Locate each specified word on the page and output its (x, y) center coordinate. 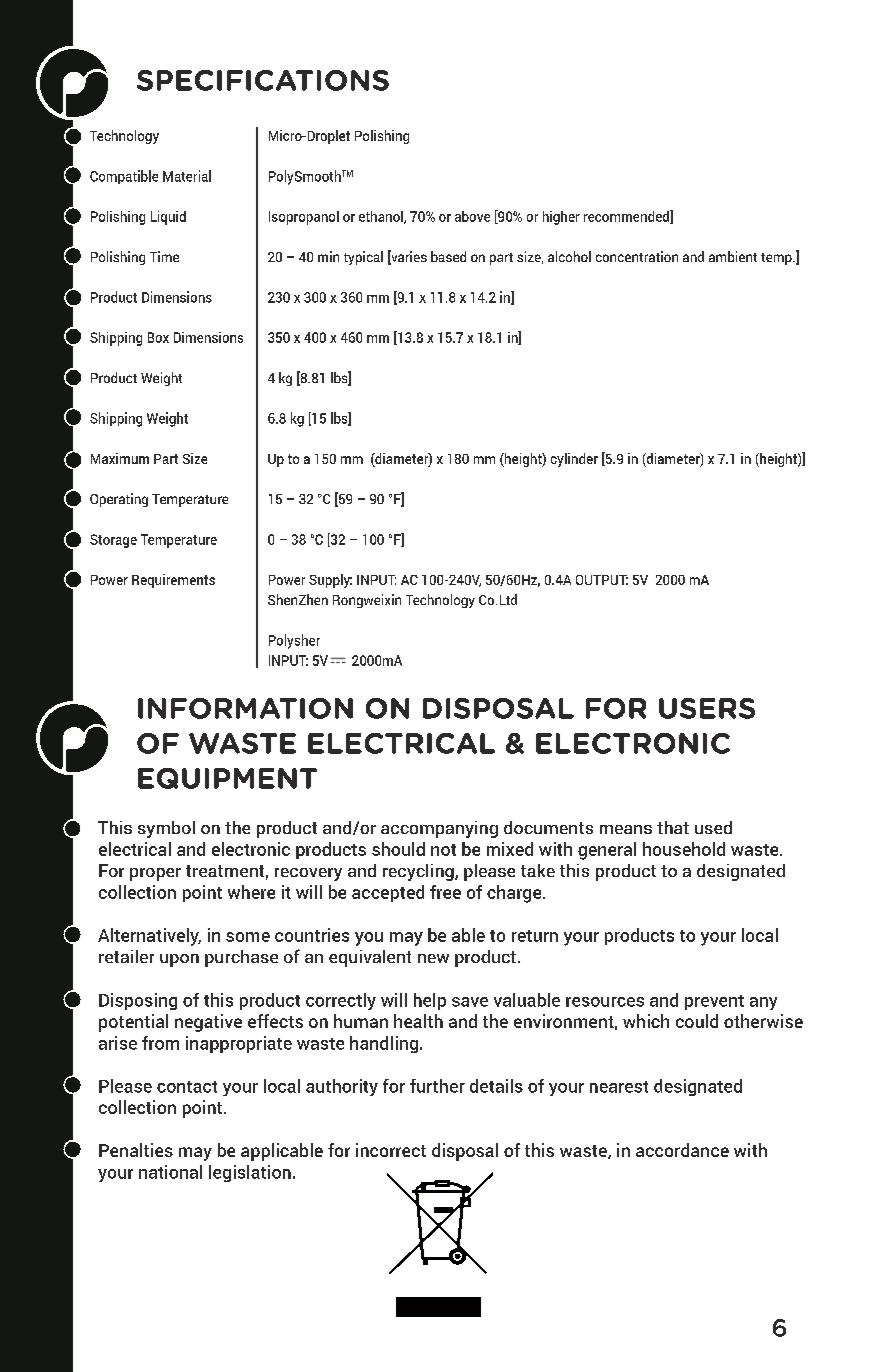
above (472, 216)
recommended (627, 217)
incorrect (391, 1150)
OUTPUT (602, 580)
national (170, 1172)
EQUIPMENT (227, 778)
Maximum (120, 458)
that (673, 827)
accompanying (439, 829)
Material (187, 176)
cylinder (574, 460)
